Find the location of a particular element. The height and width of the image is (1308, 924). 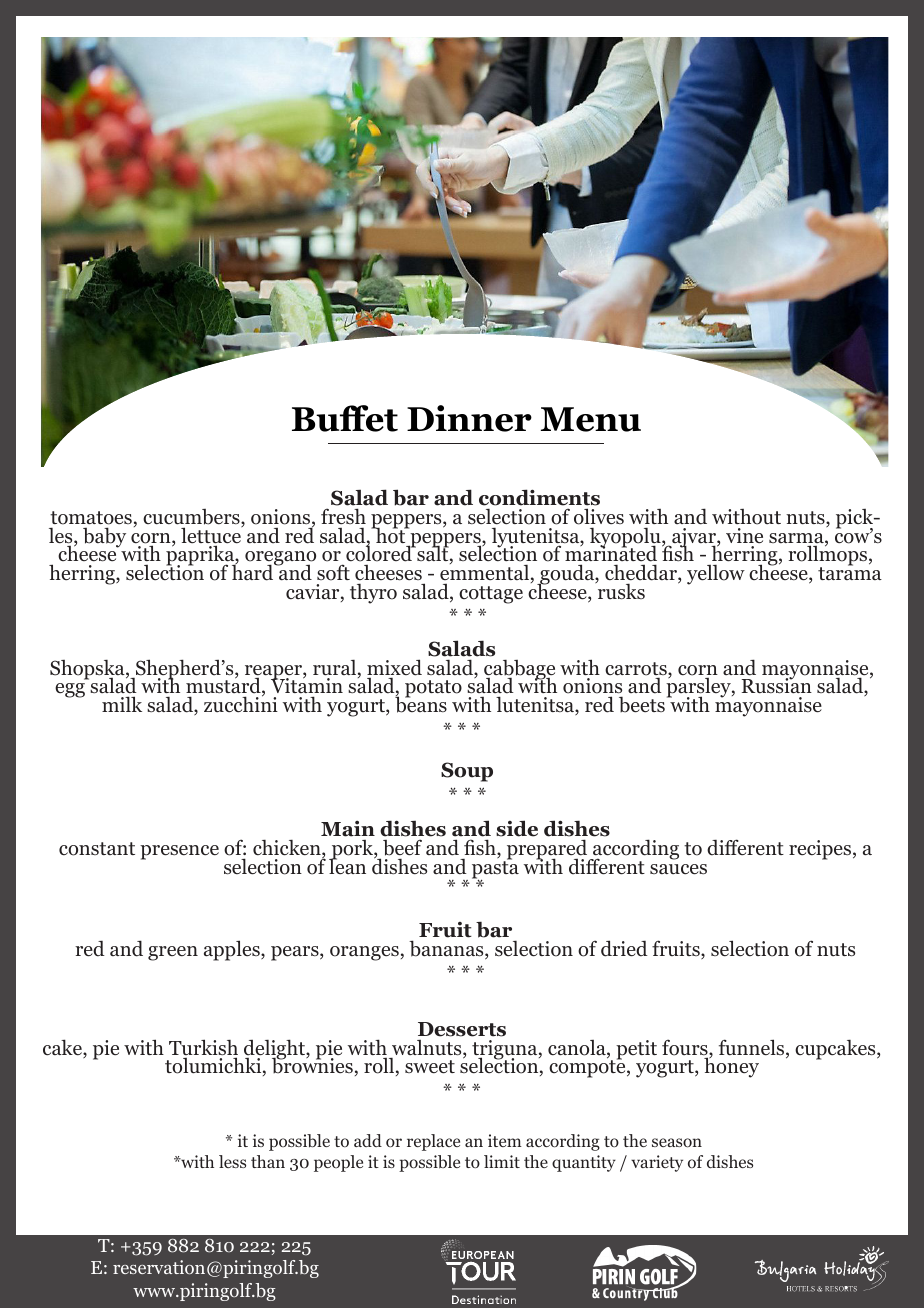

Dinner is located at coordinates (469, 418).
